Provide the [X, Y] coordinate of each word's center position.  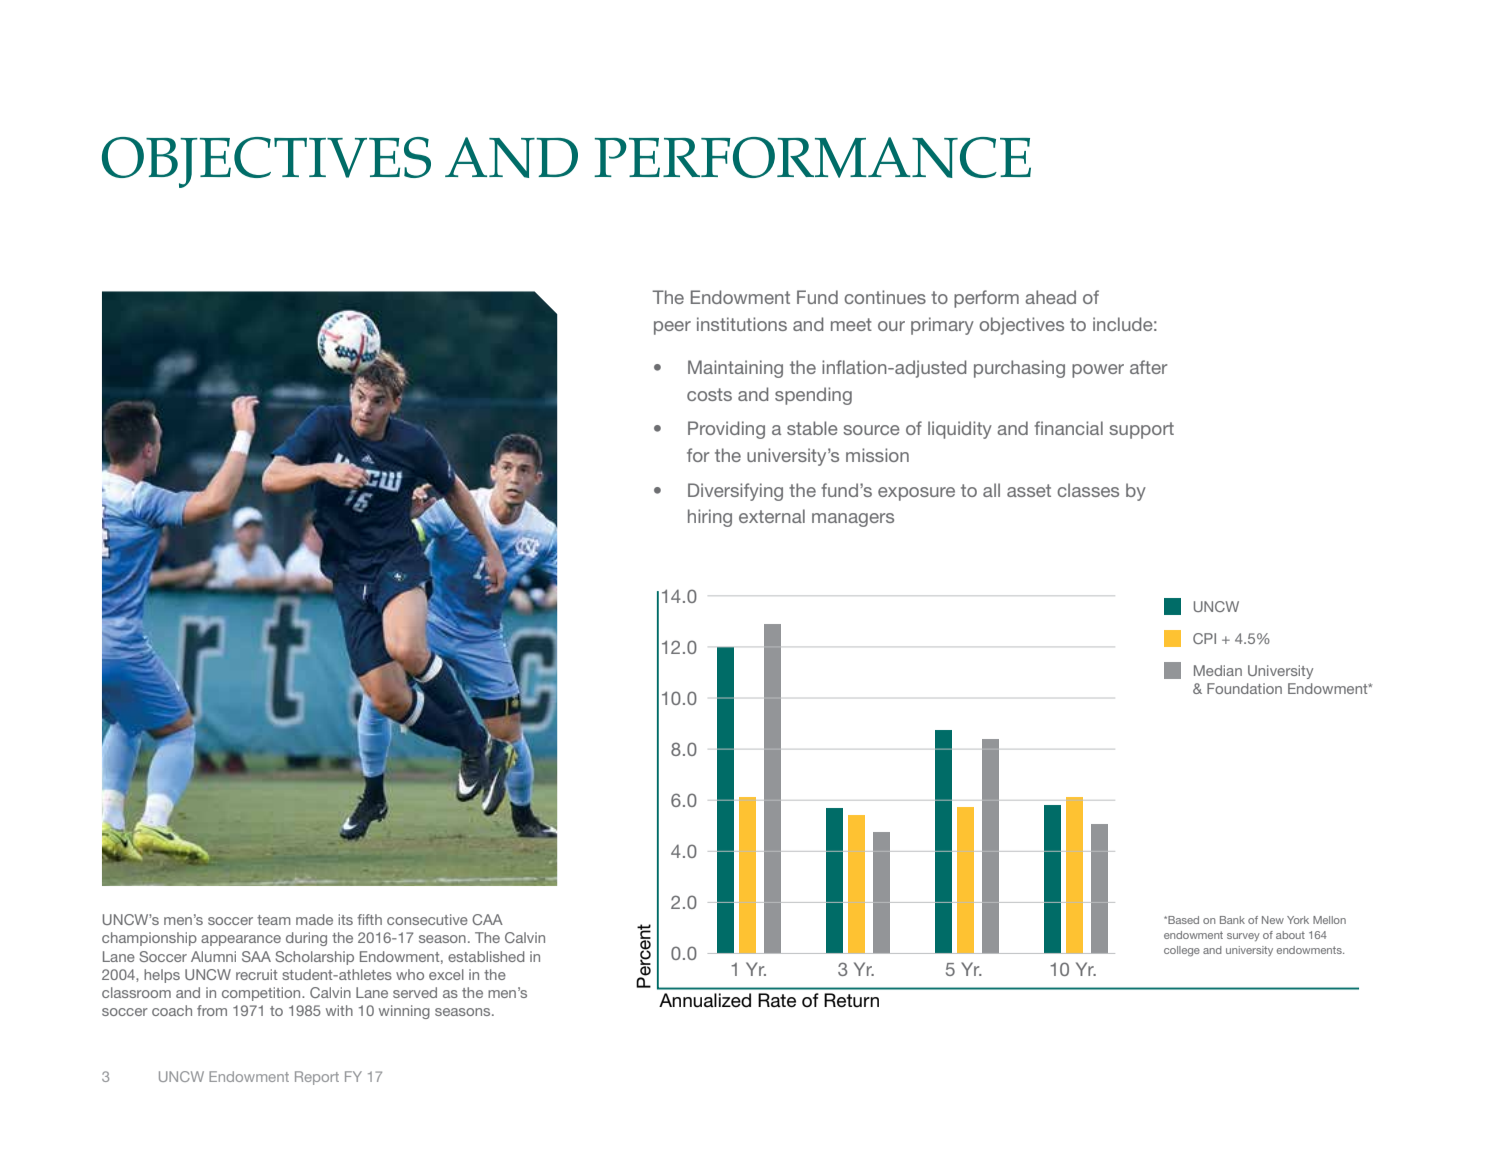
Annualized [705, 1000]
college [1182, 951]
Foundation [1244, 688]
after [1148, 367]
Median [1218, 670]
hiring [710, 518]
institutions [742, 324]
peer [672, 328]
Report [317, 1078]
